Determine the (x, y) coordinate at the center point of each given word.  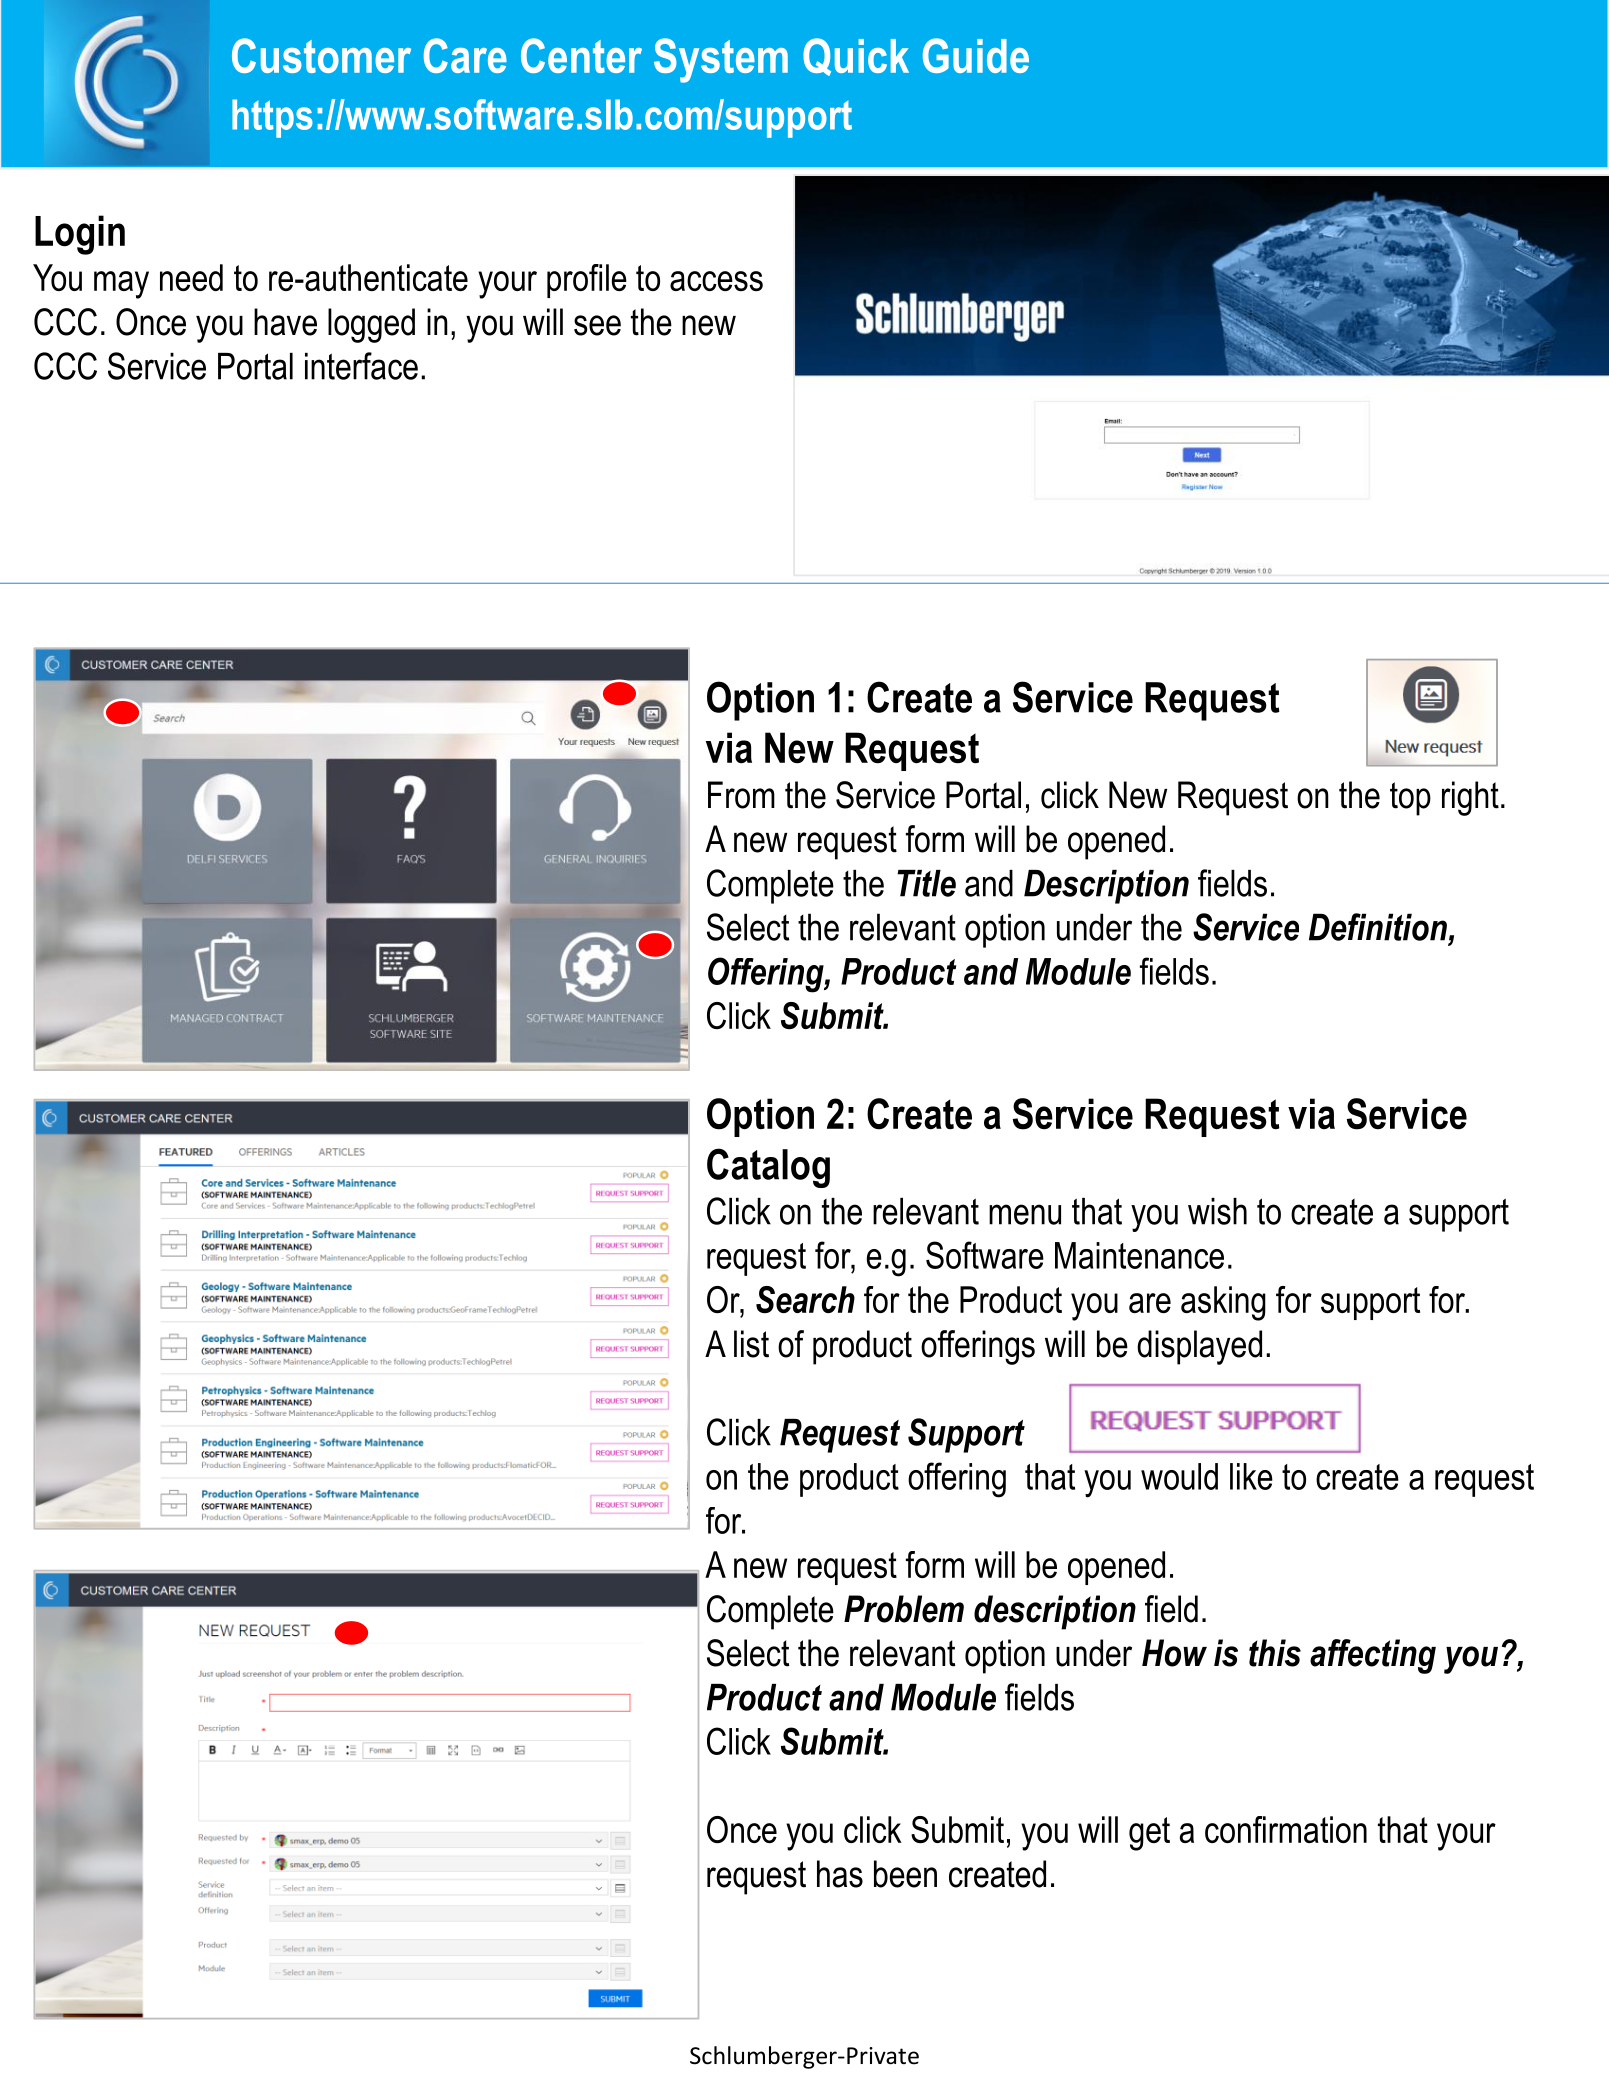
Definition (1378, 927)
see (597, 325)
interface (361, 366)
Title (926, 883)
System (721, 60)
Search (805, 1299)
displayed (1199, 1347)
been (905, 1874)
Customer (321, 55)
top (1410, 799)
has (840, 1874)
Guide (976, 55)
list (751, 1344)
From (741, 795)
